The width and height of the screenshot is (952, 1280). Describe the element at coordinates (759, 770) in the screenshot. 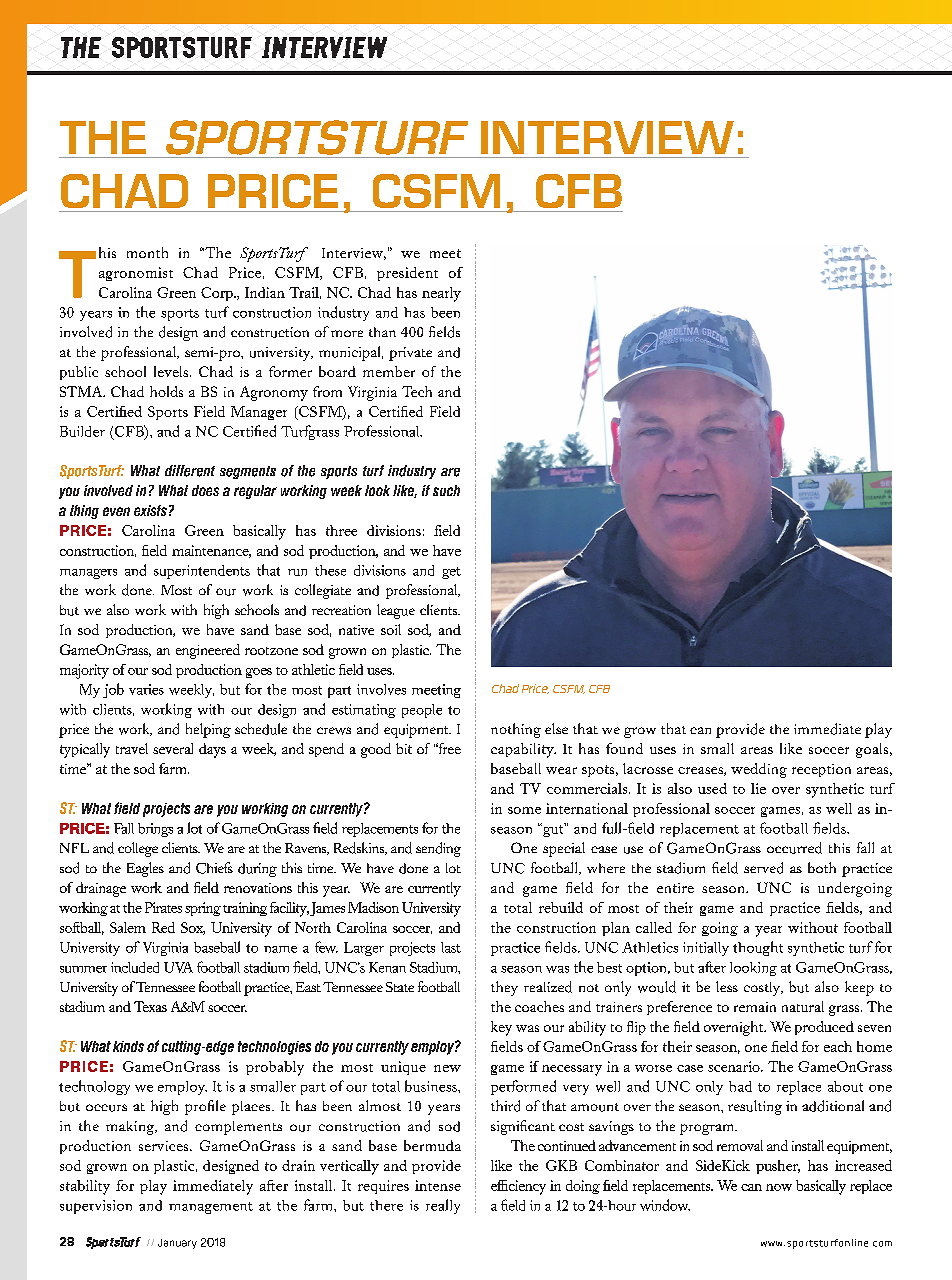

I see `wedding` at that location.
